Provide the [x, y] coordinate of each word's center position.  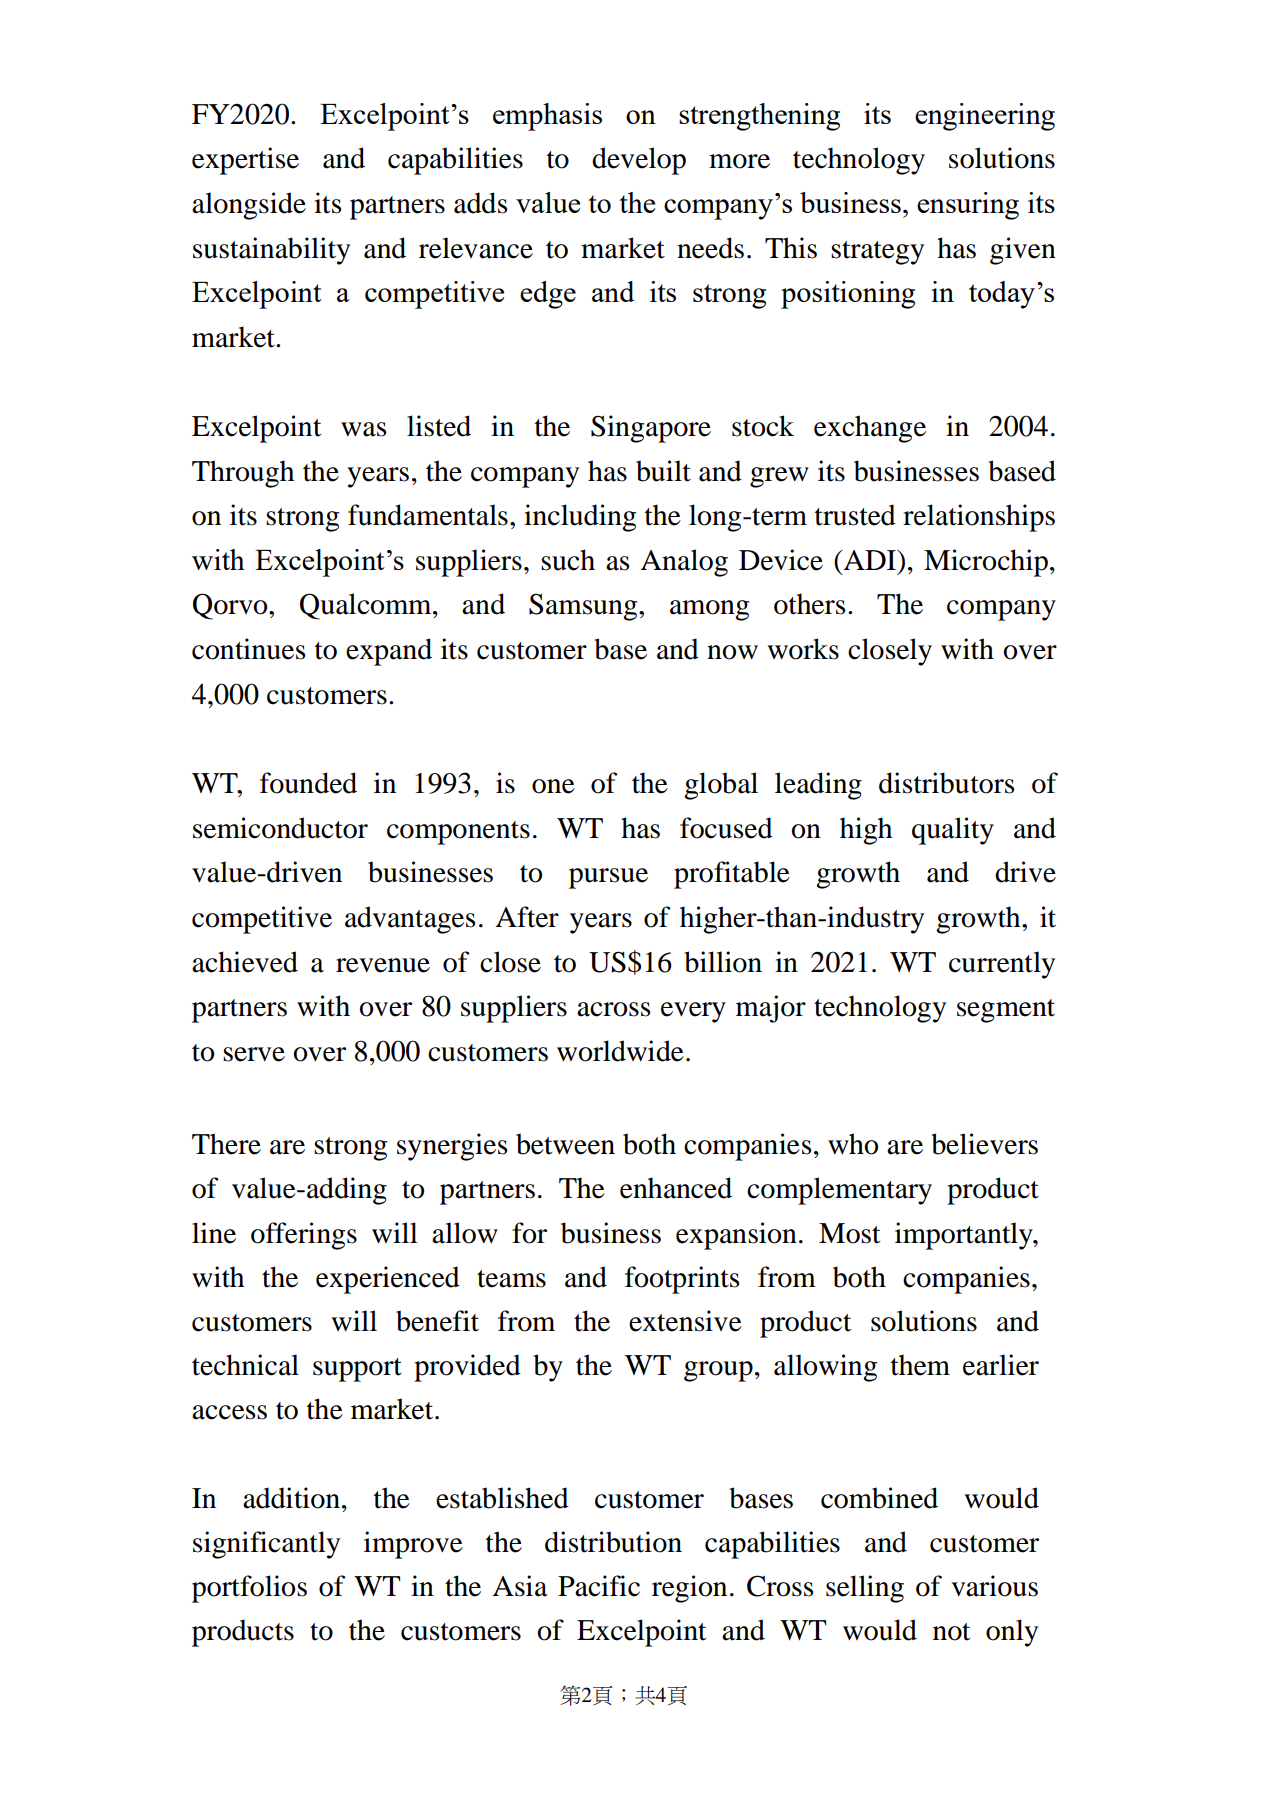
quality [953, 831]
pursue [608, 878]
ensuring [968, 206]
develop [639, 161]
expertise [245, 161]
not [951, 1632]
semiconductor [280, 828]
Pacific [599, 1586]
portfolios [249, 1589]
